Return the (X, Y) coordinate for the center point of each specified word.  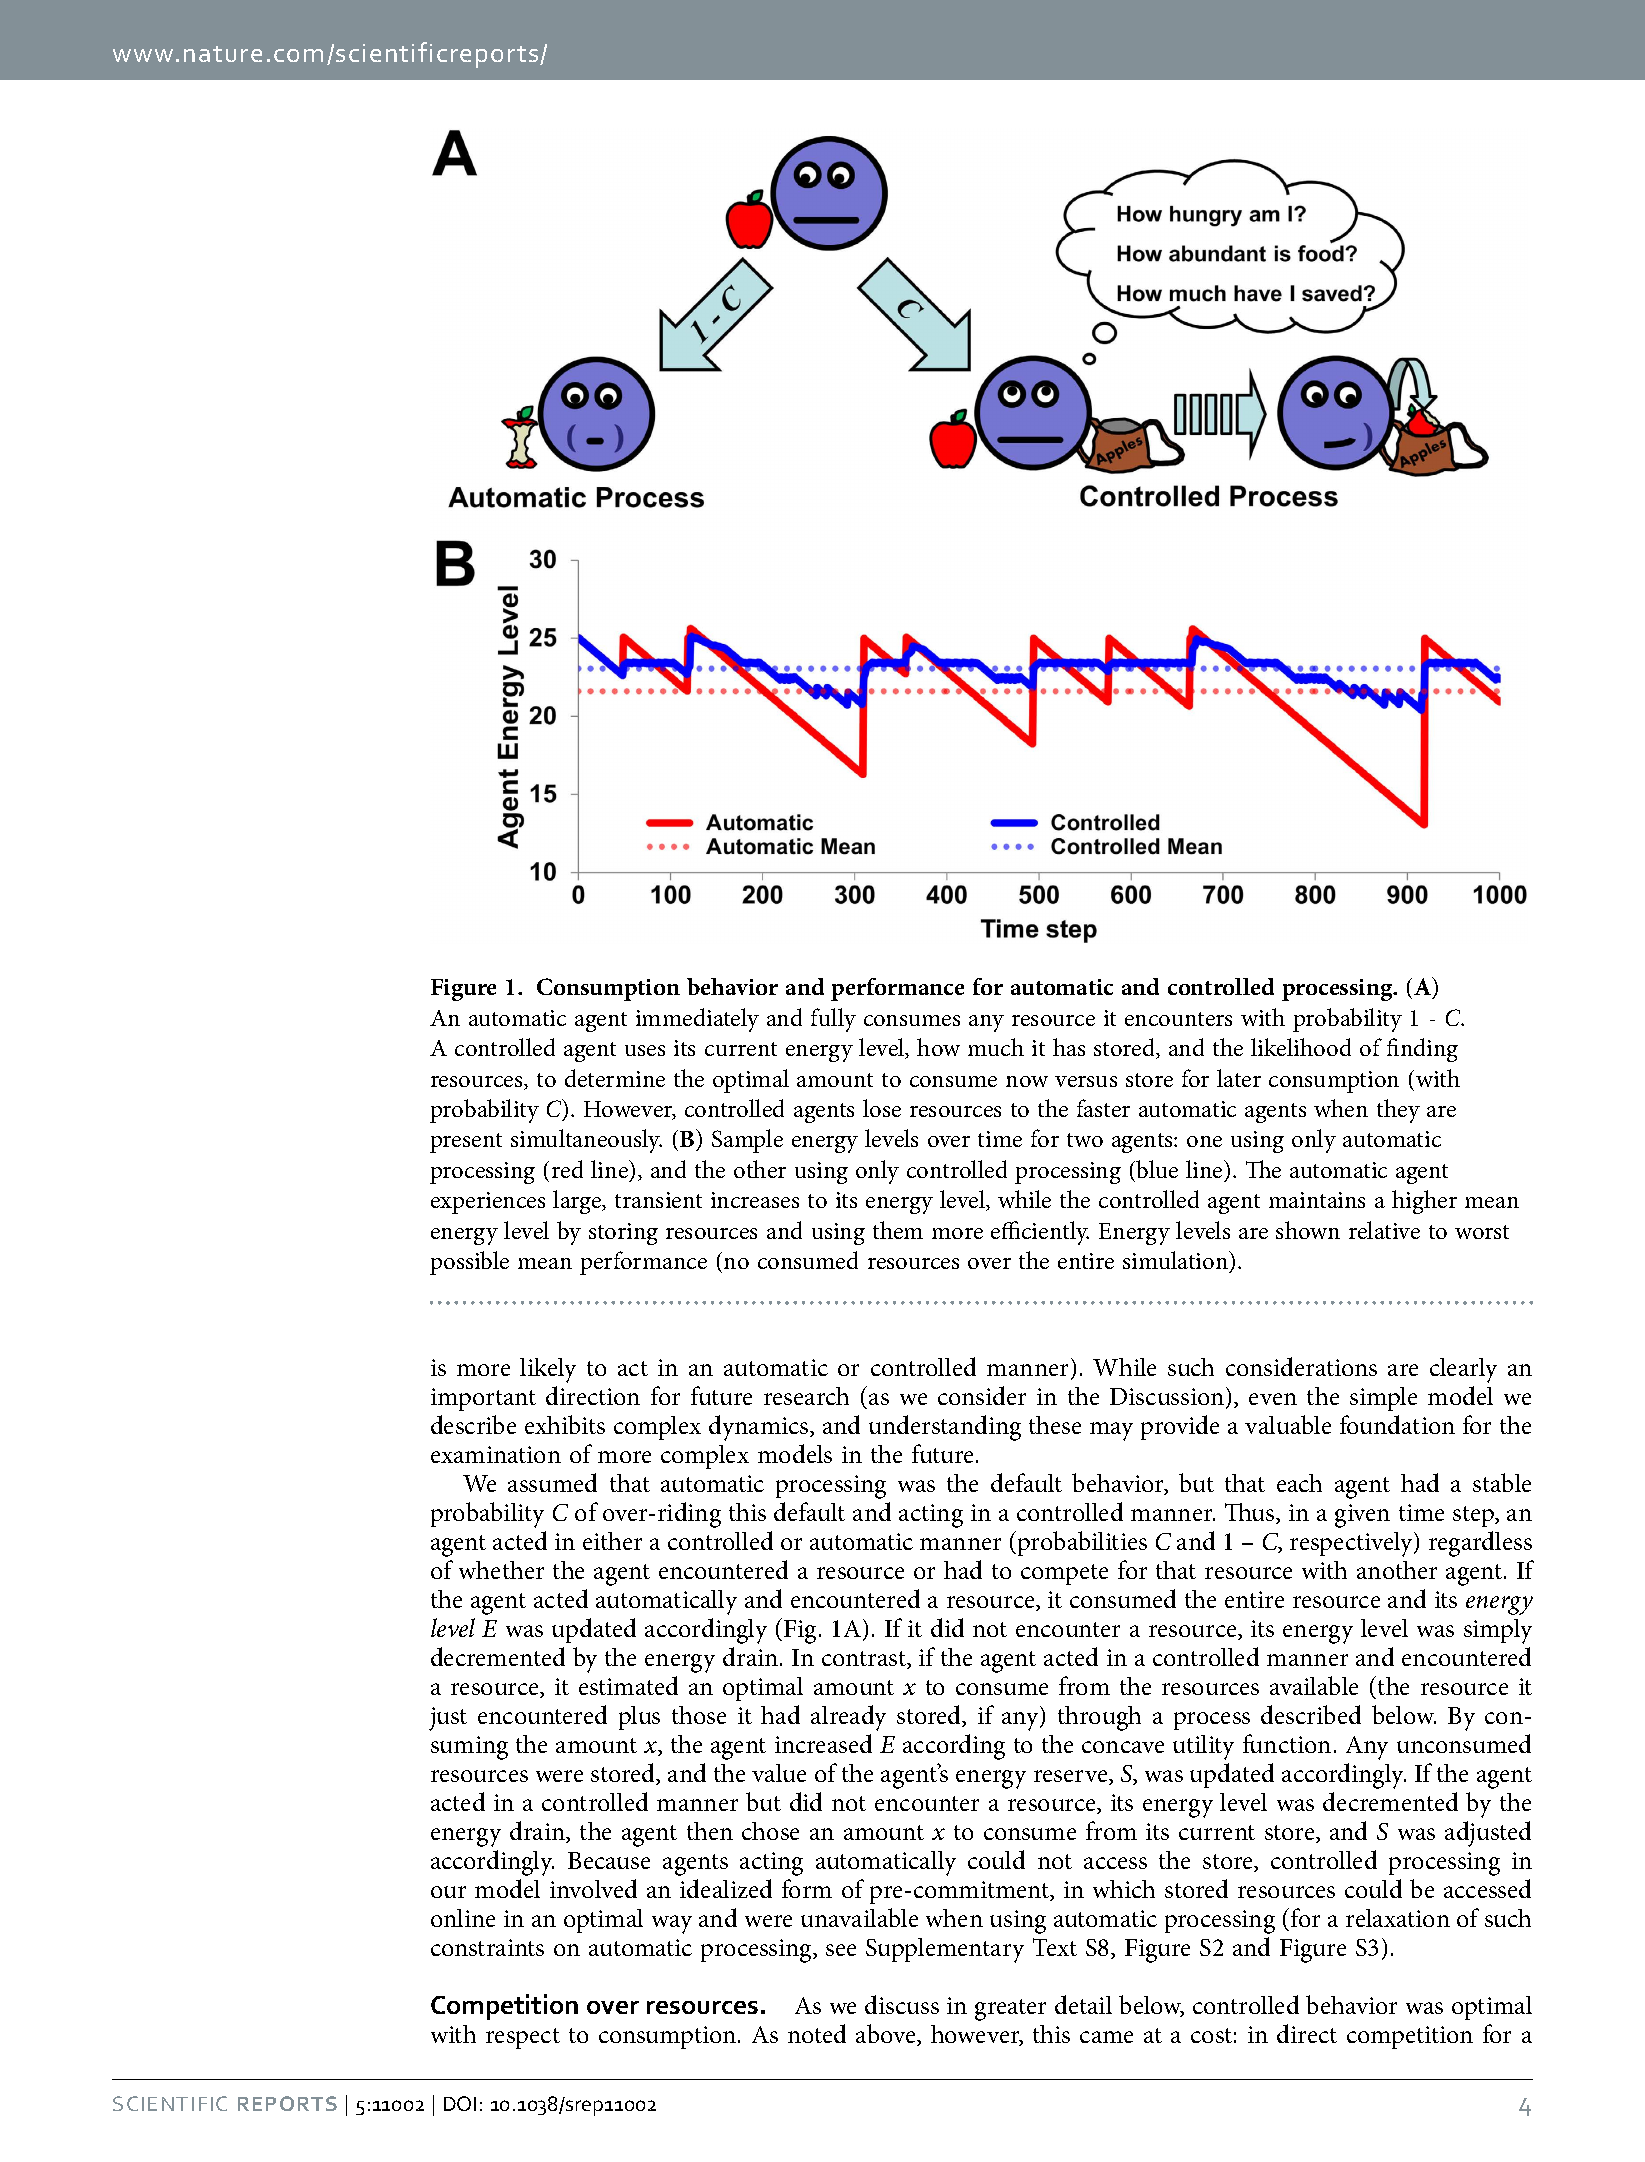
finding (1422, 1050)
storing (623, 1234)
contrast (865, 1660)
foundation (1397, 1424)
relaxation (1398, 1918)
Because (609, 1860)
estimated (628, 1685)
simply (1498, 1631)
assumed (552, 1482)
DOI (460, 2103)
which (1124, 1889)
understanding (945, 1428)
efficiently (1040, 1233)
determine (615, 1078)
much (996, 1047)
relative (1384, 1230)
